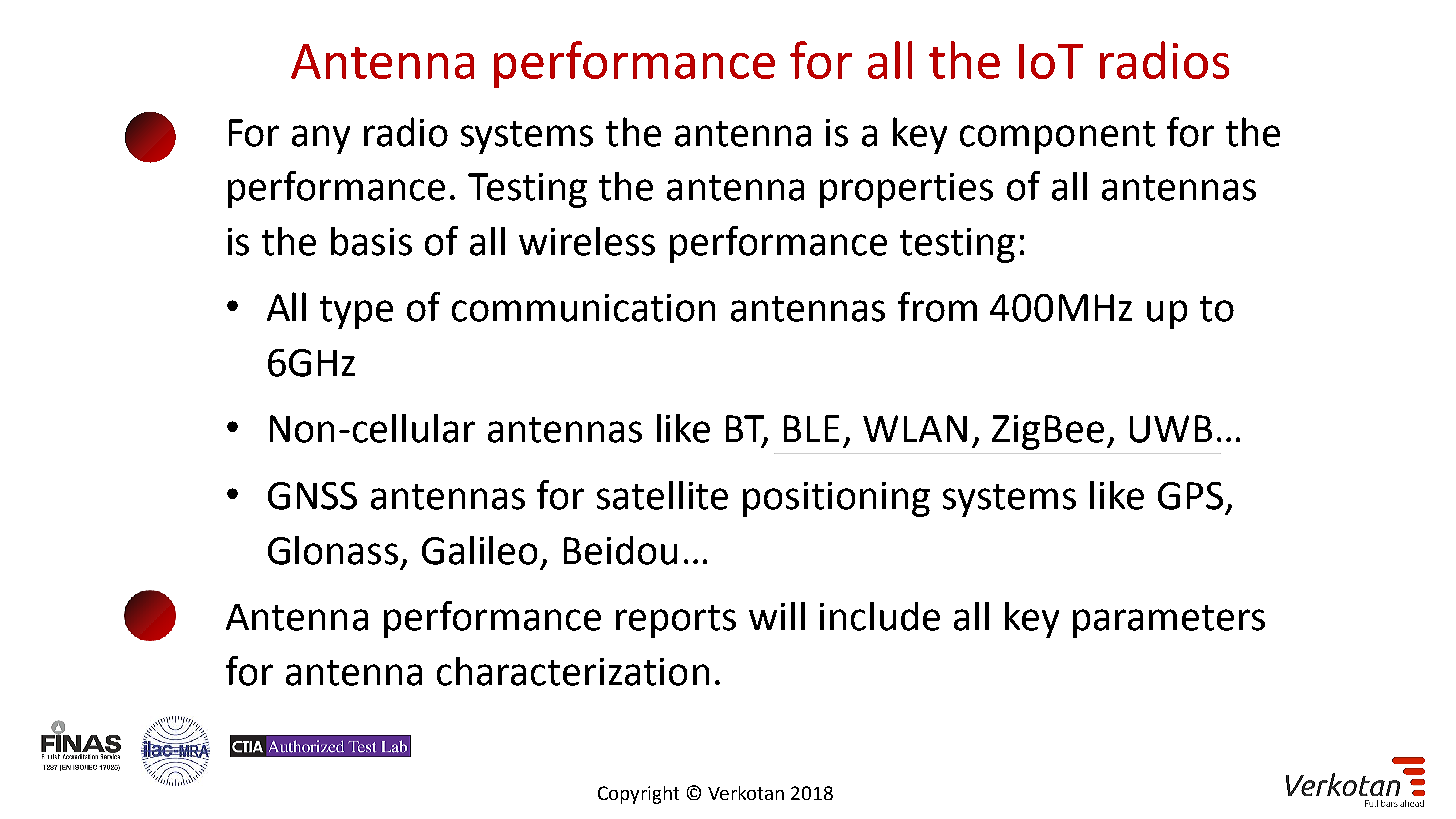 This screenshot has height=819, width=1456. What do you see at coordinates (356, 312) in the screenshot?
I see `type` at bounding box center [356, 312].
